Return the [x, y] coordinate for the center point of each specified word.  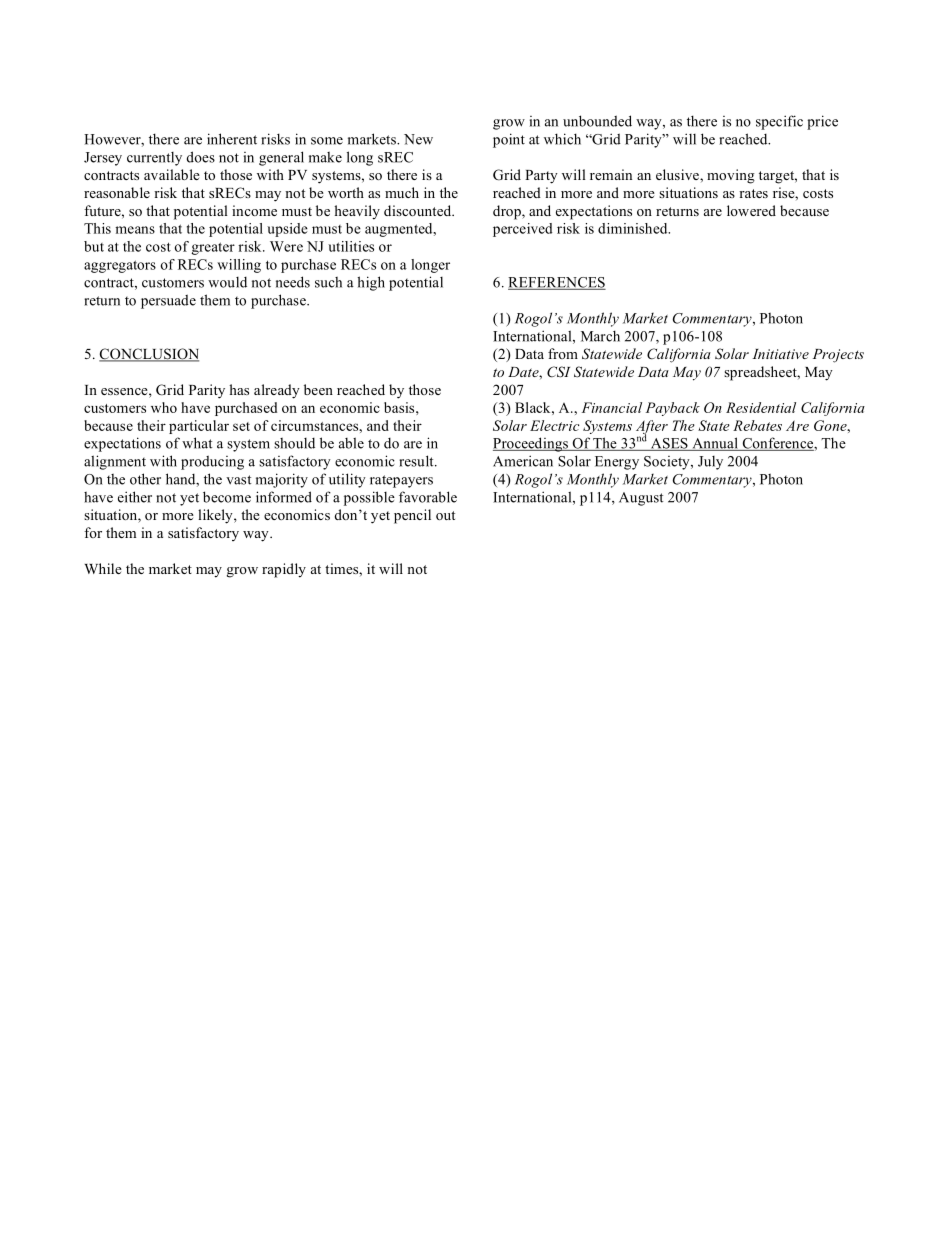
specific [779, 122]
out [445, 515]
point [509, 140]
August [641, 499]
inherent [232, 139]
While [103, 568]
